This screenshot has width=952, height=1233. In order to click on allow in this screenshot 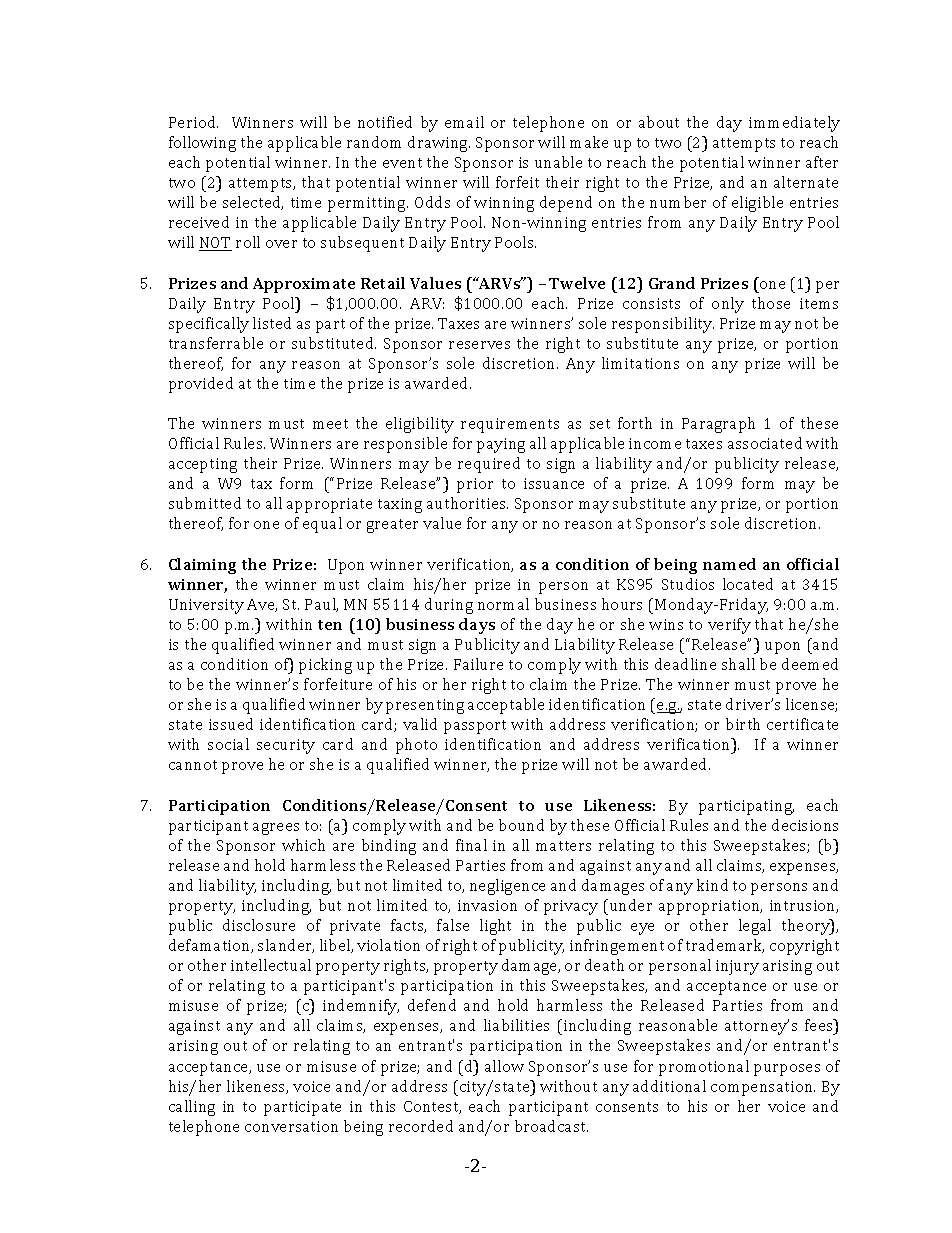, I will do `click(504, 1066)`.
